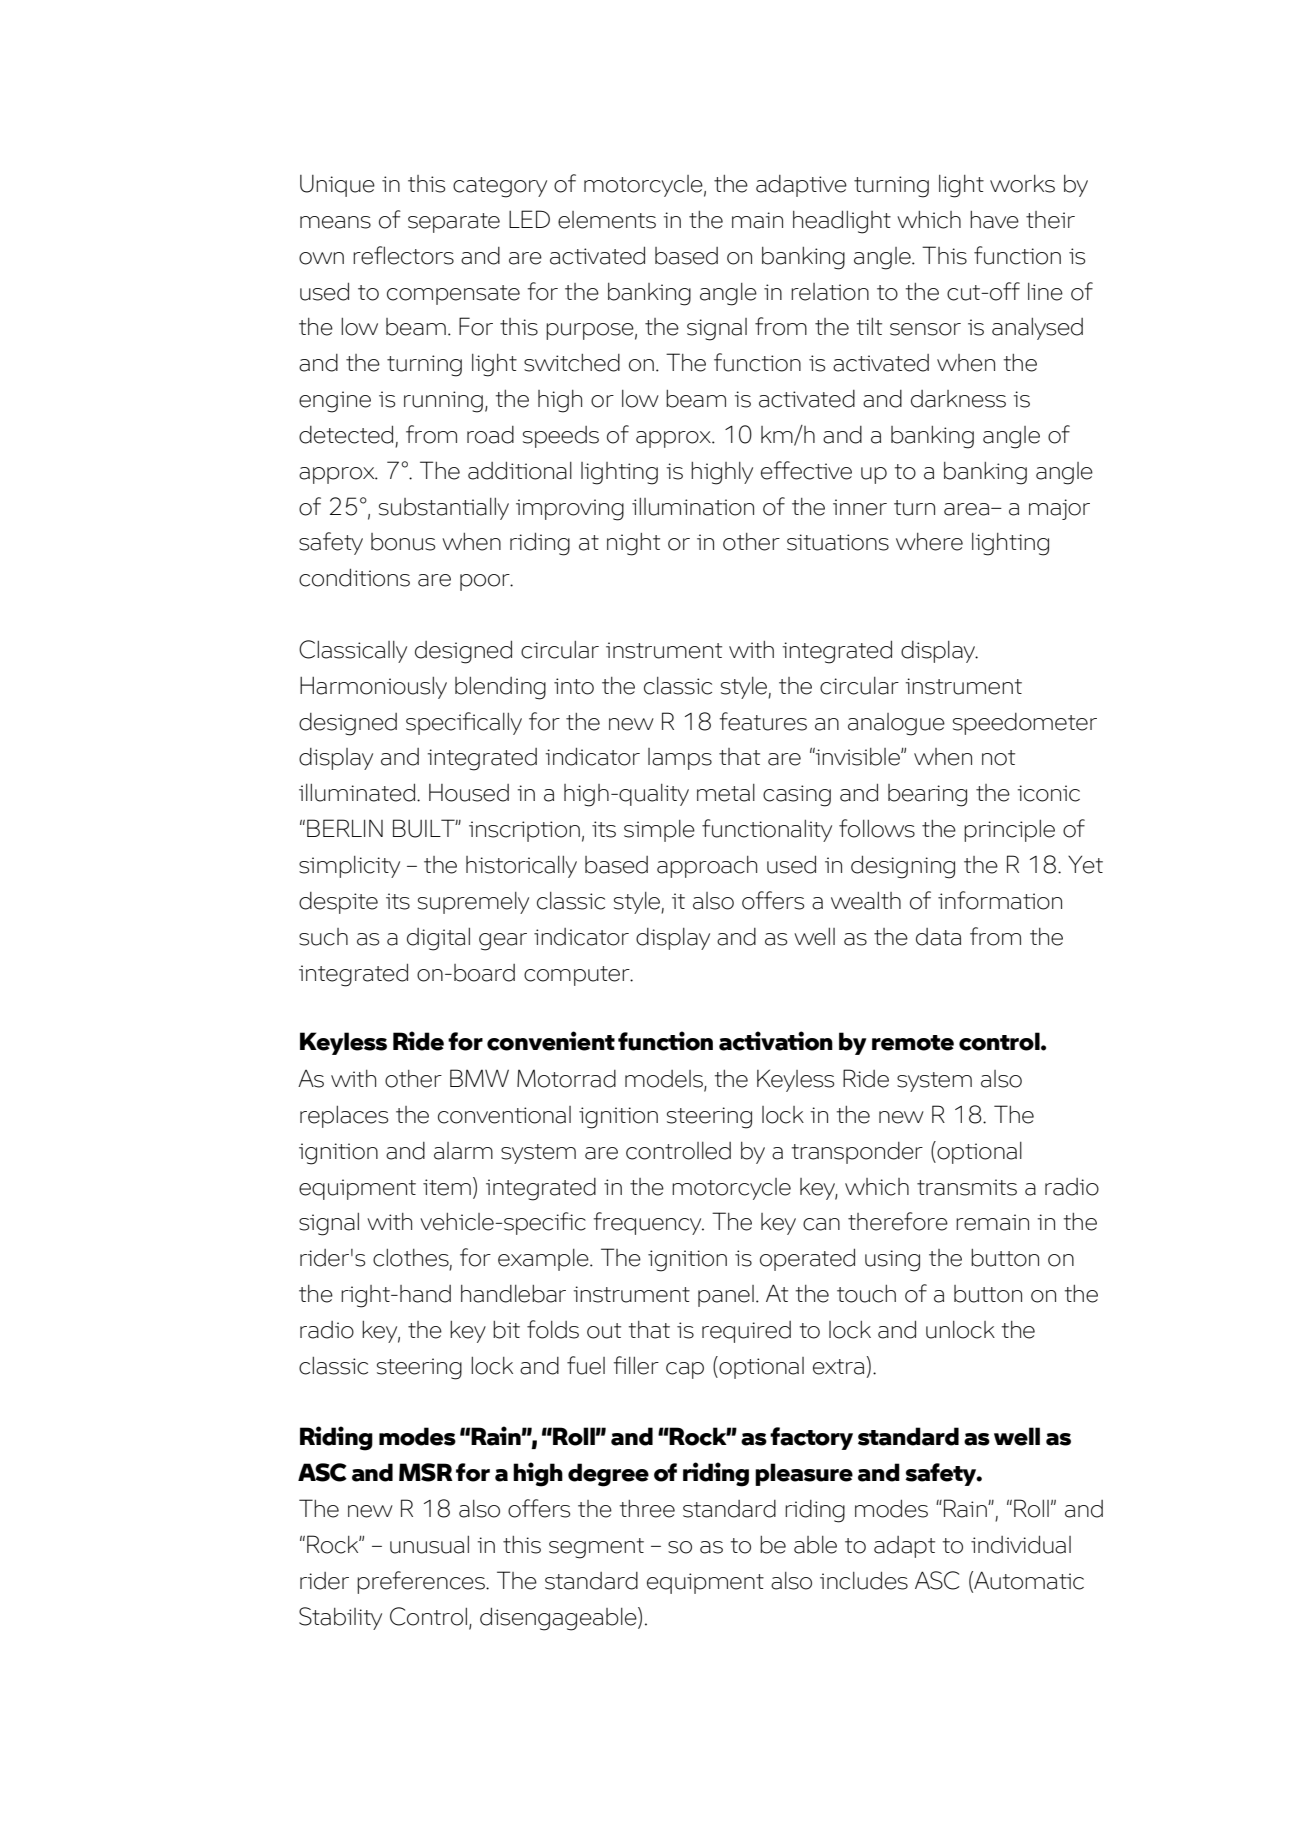  I want to click on reflectors, so click(403, 255).
